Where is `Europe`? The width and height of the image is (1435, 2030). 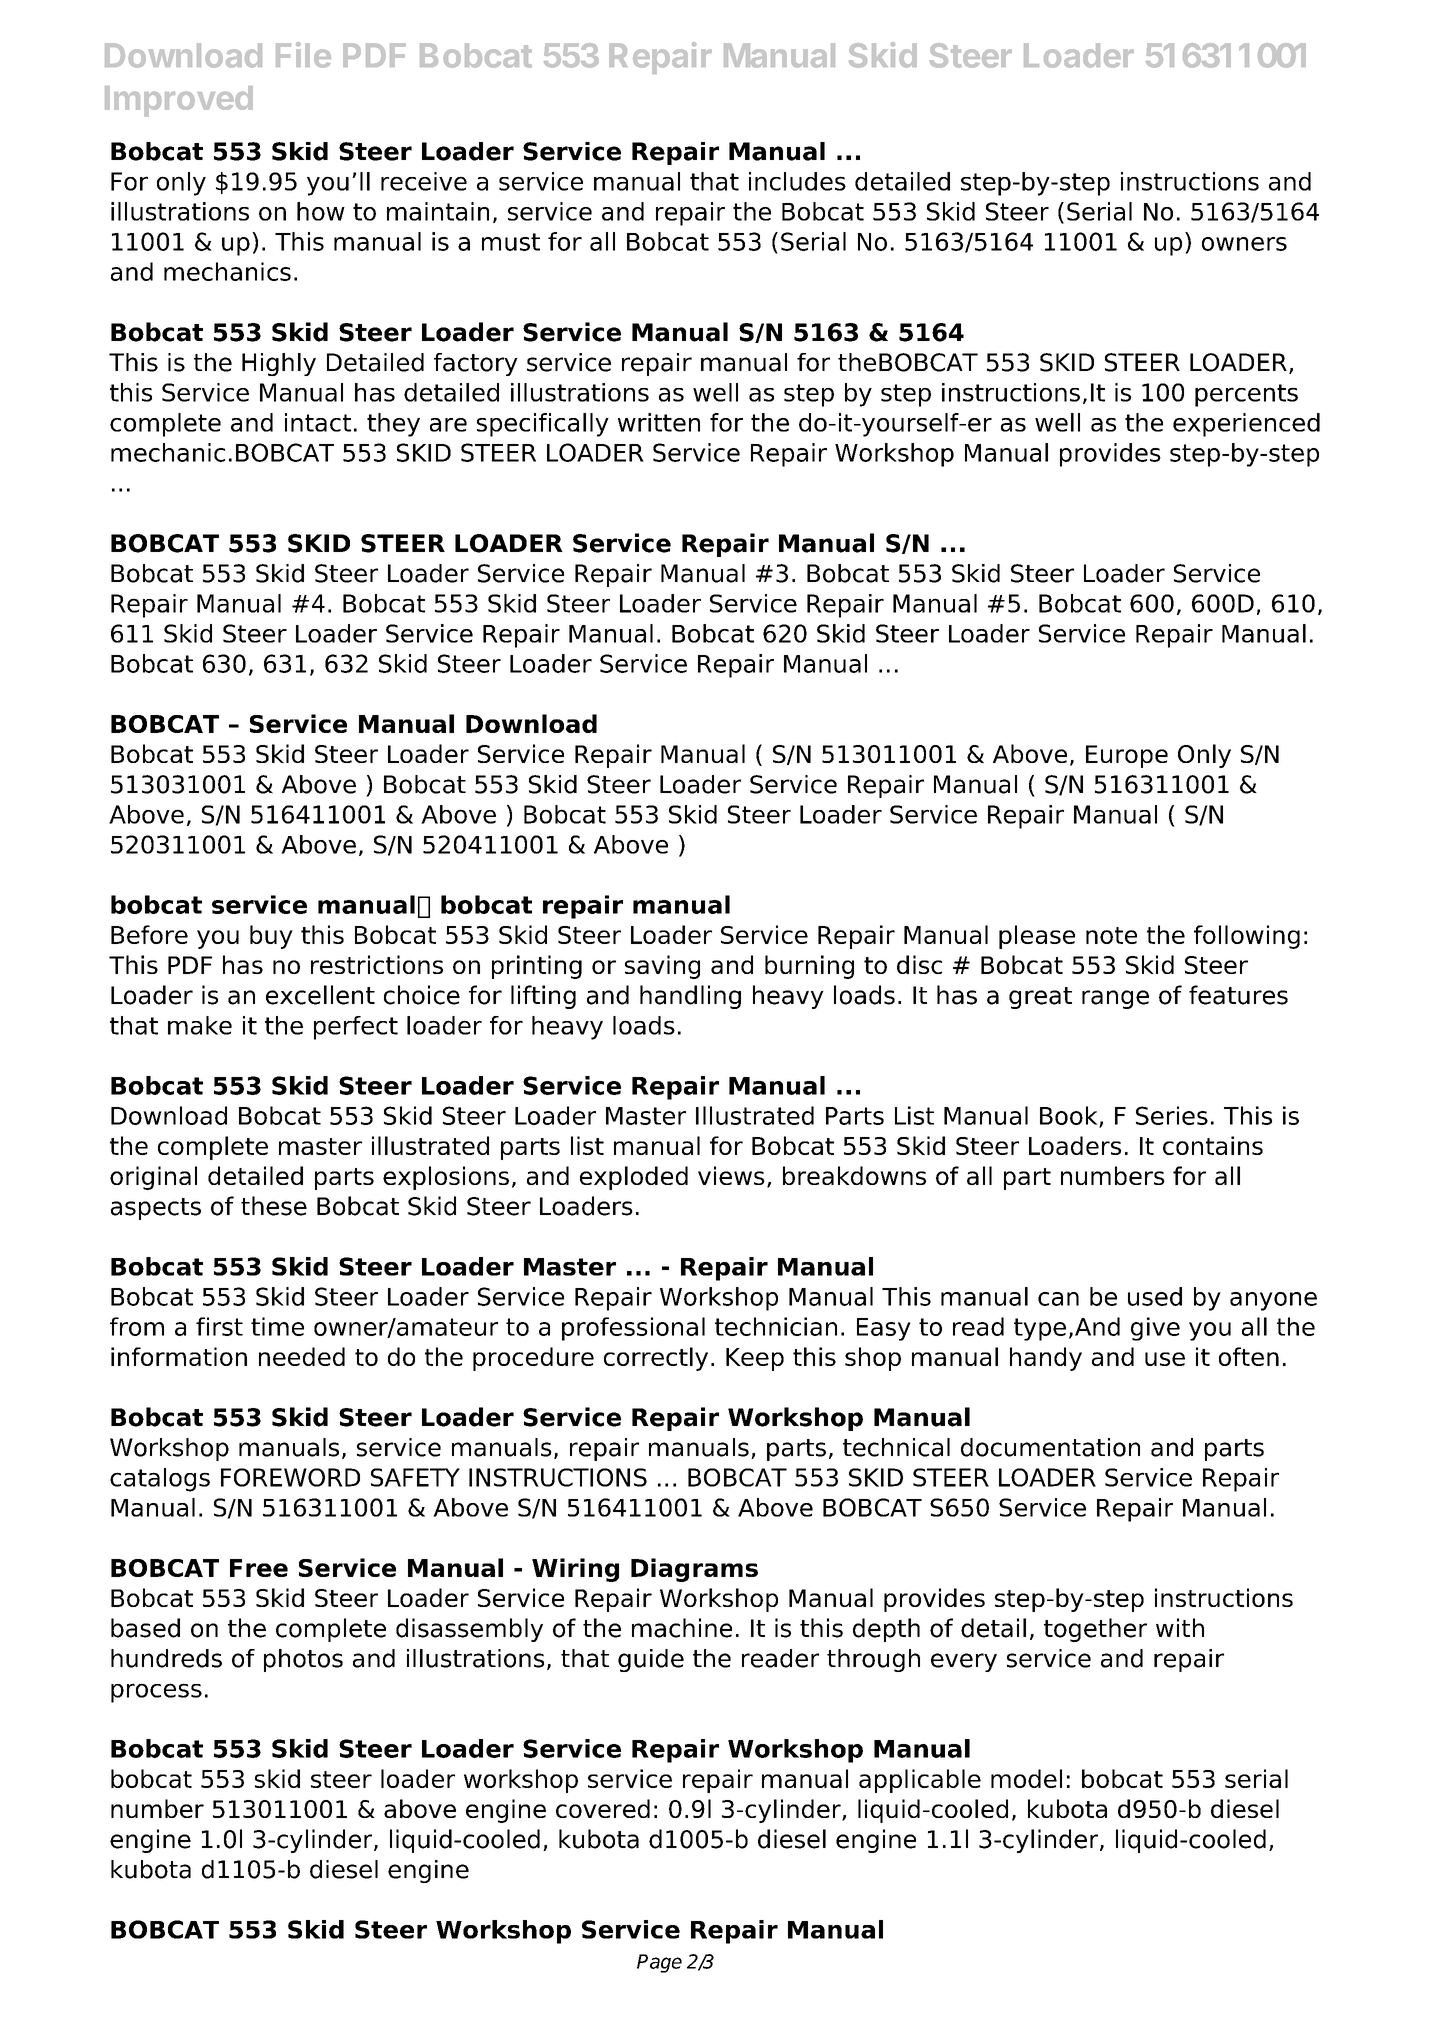
Europe is located at coordinates (1127, 756).
